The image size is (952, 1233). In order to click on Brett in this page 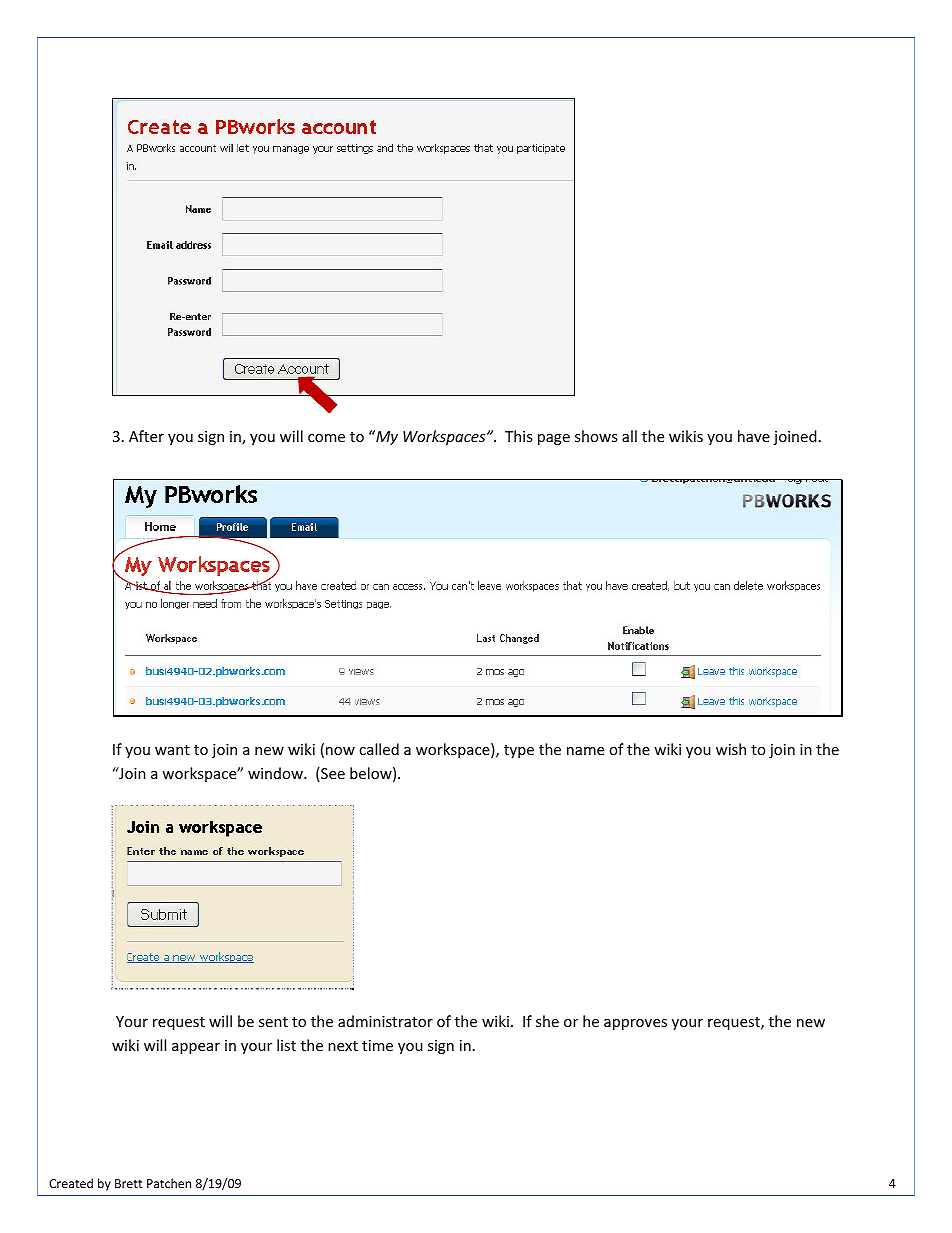, I will do `click(129, 1183)`.
